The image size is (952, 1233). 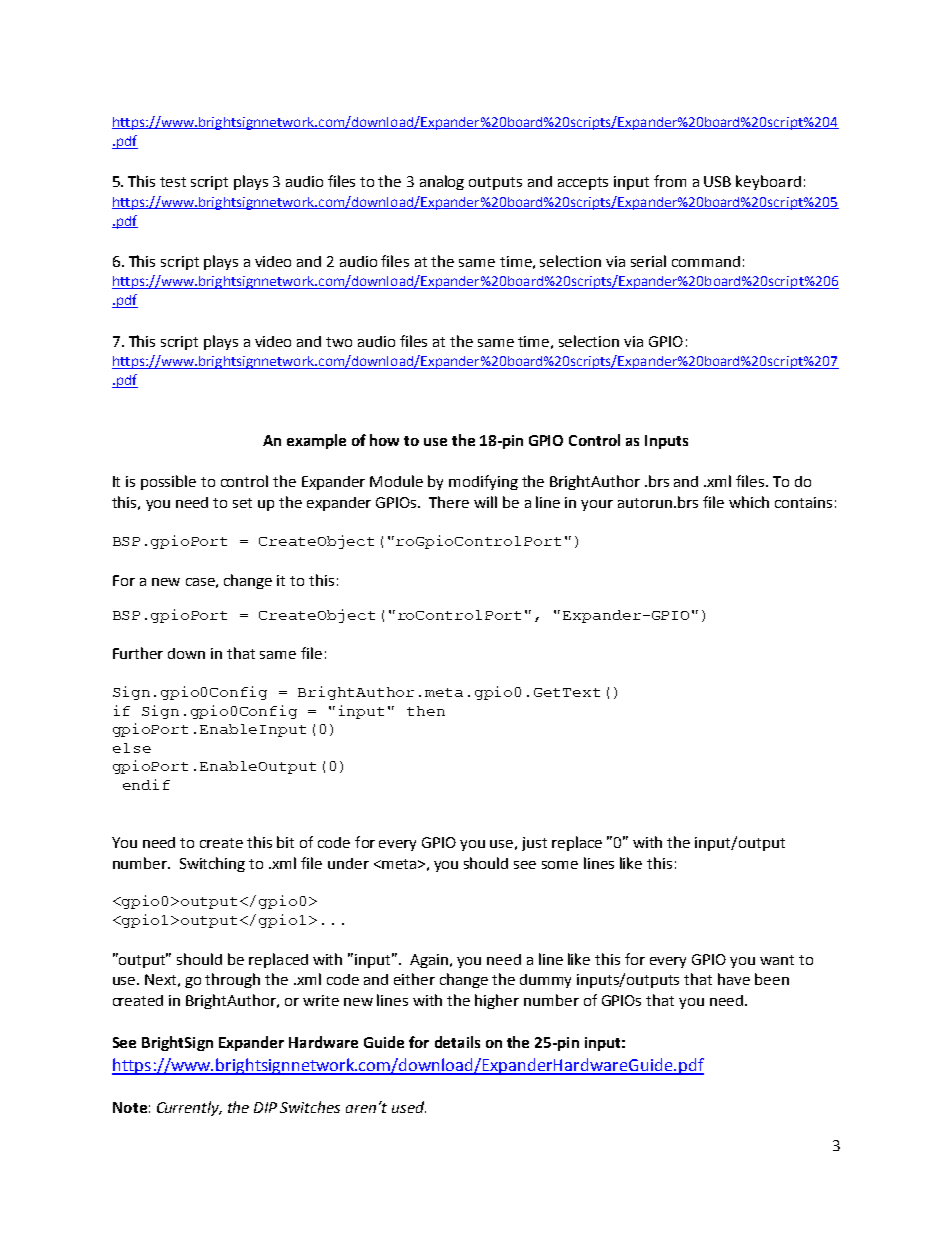 What do you see at coordinates (138, 653) in the screenshot?
I see `Further` at bounding box center [138, 653].
